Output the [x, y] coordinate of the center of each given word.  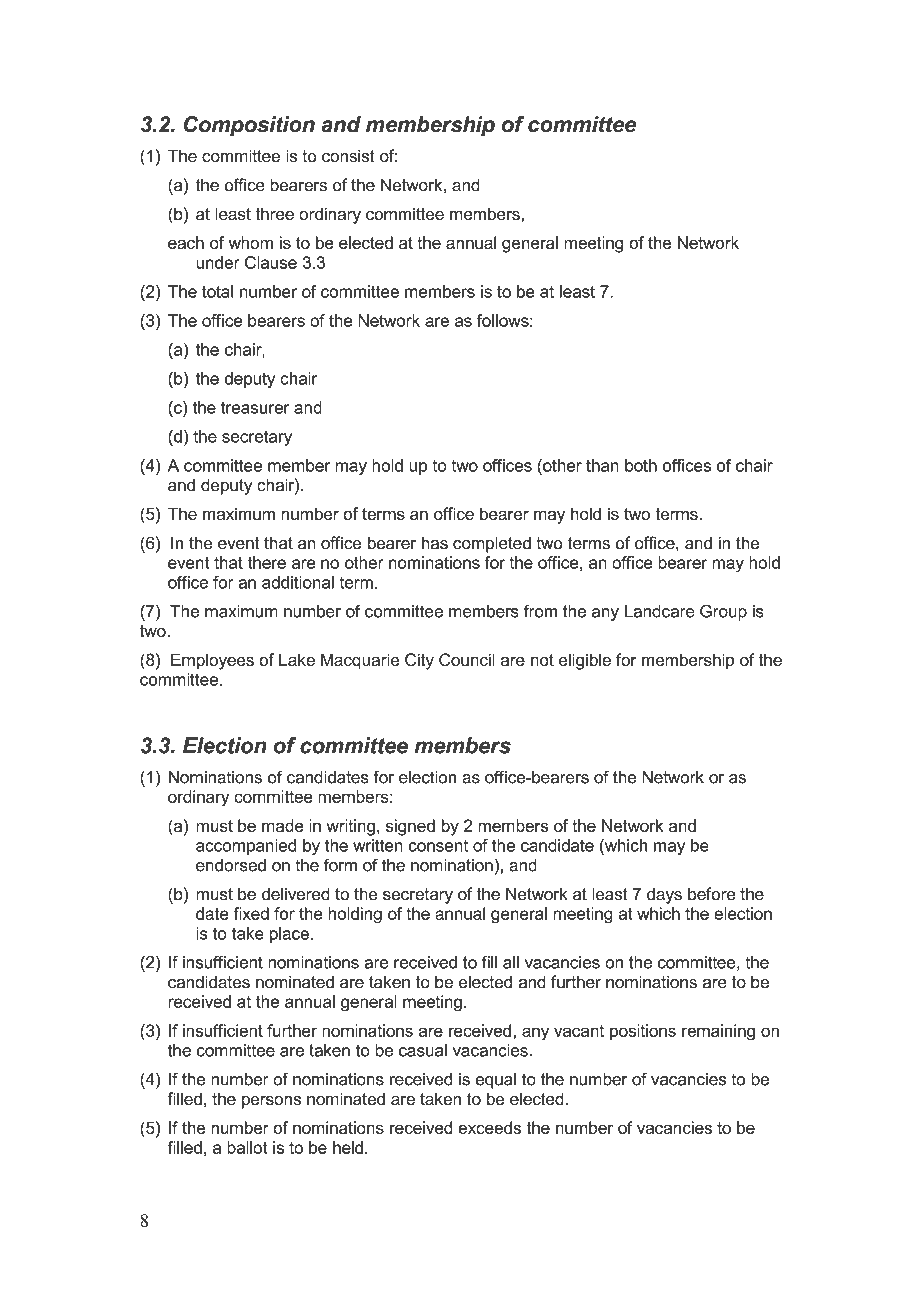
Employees [212, 661]
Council [467, 659]
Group [723, 612]
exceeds [489, 1127]
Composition [249, 126]
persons [271, 1102]
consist [348, 156]
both [641, 465]
